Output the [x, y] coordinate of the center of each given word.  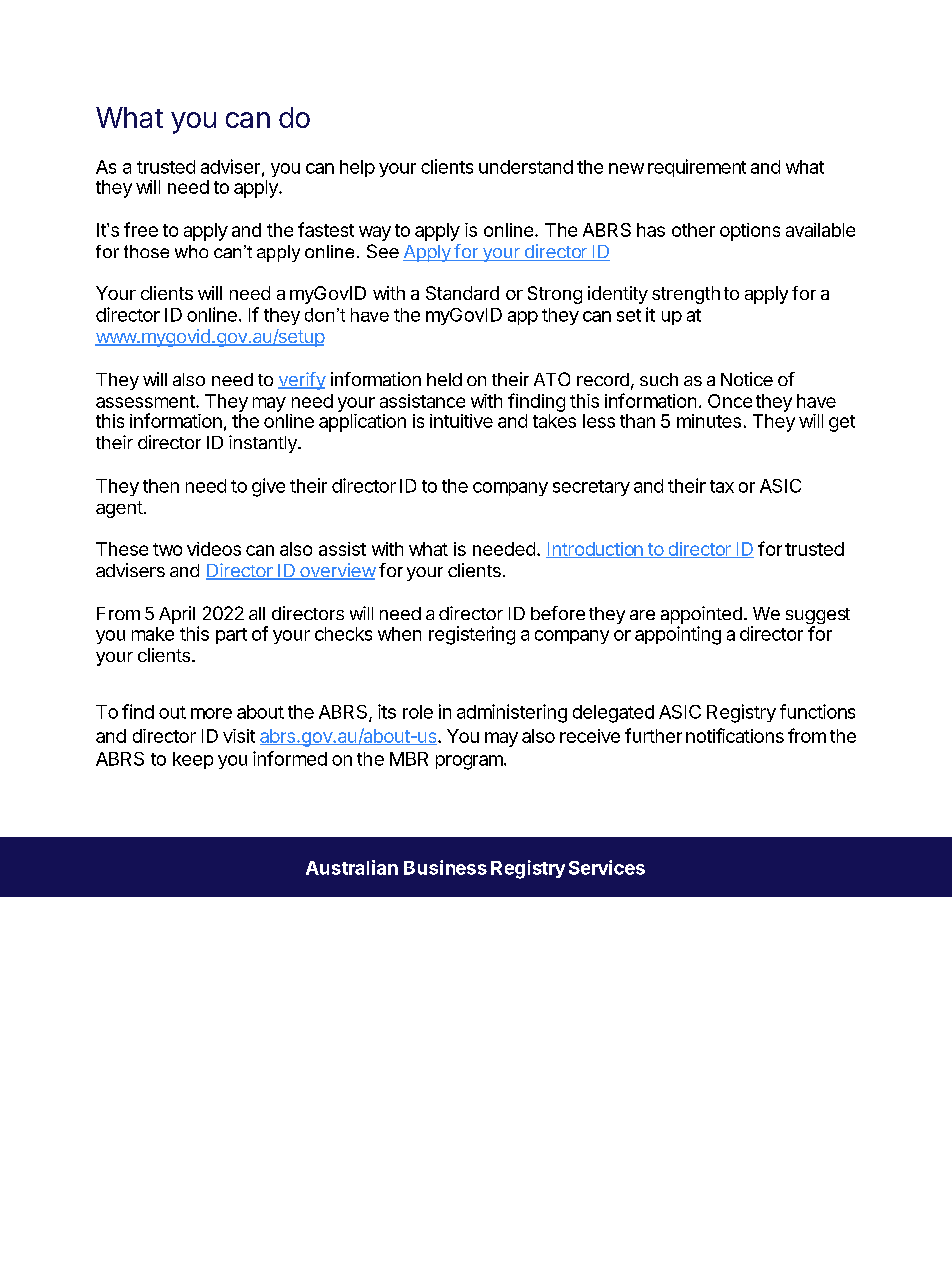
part [231, 636]
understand [526, 167]
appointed [701, 616]
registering [472, 635]
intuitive [461, 421]
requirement [697, 168]
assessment [146, 401]
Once [730, 401]
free [141, 229]
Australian [352, 867]
